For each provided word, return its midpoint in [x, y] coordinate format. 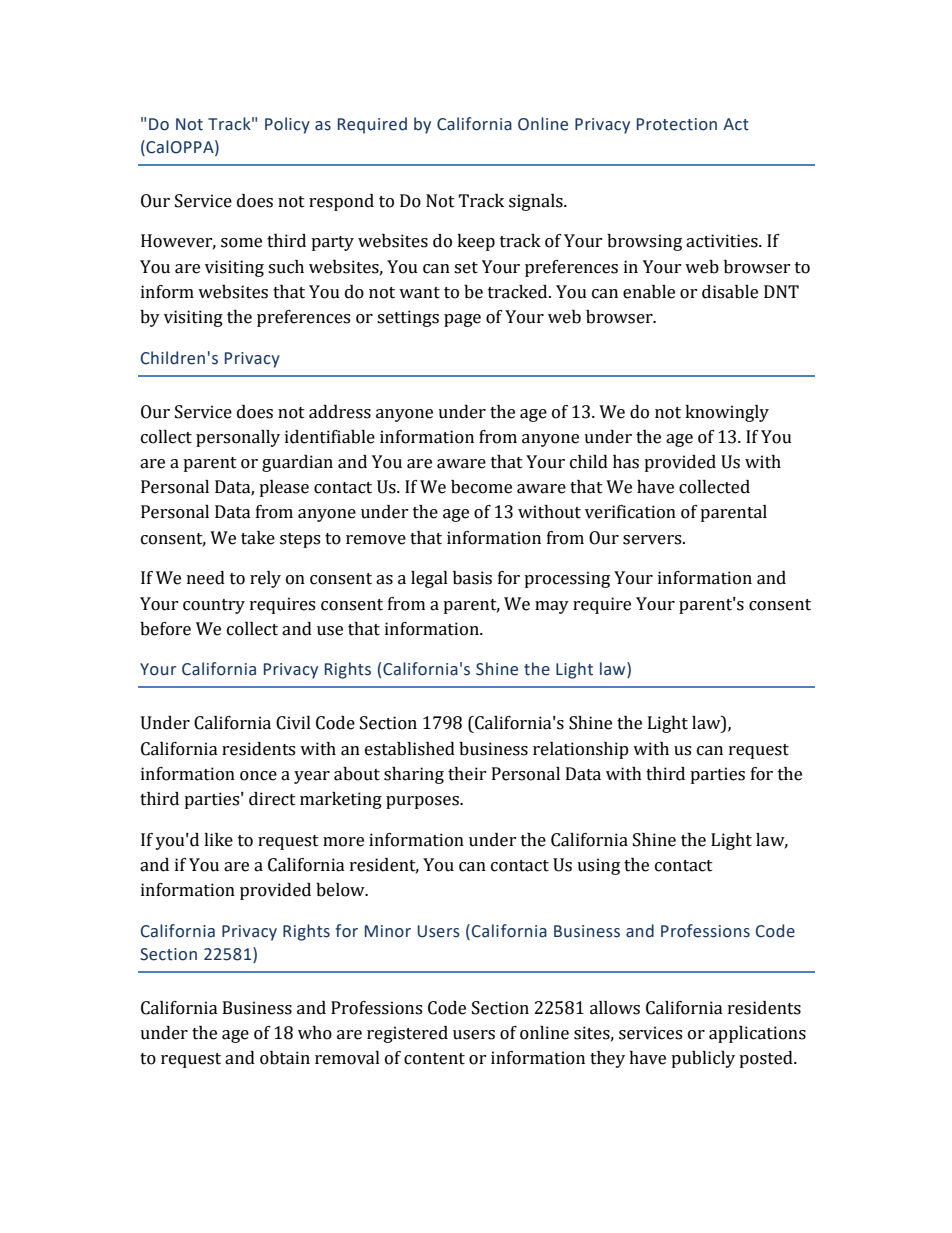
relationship [581, 750]
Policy [287, 125]
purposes [423, 802]
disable [730, 292]
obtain [285, 1058]
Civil [293, 723]
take [258, 538]
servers [653, 540]
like [218, 840]
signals [537, 202]
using [598, 866]
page [462, 320]
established [410, 749]
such [286, 267]
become [481, 487]
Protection [677, 124]
